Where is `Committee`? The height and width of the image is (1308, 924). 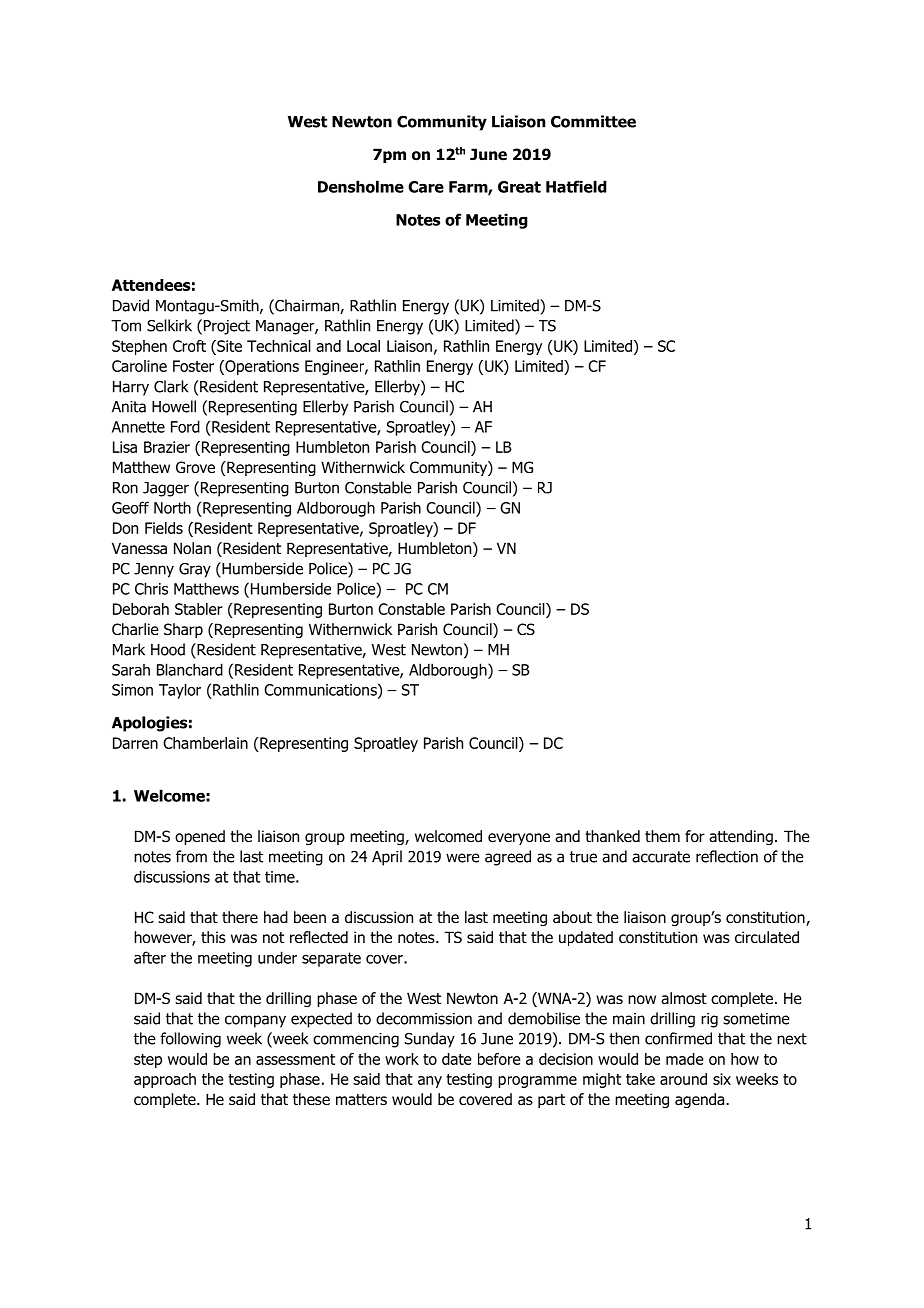
Committee is located at coordinates (593, 121).
